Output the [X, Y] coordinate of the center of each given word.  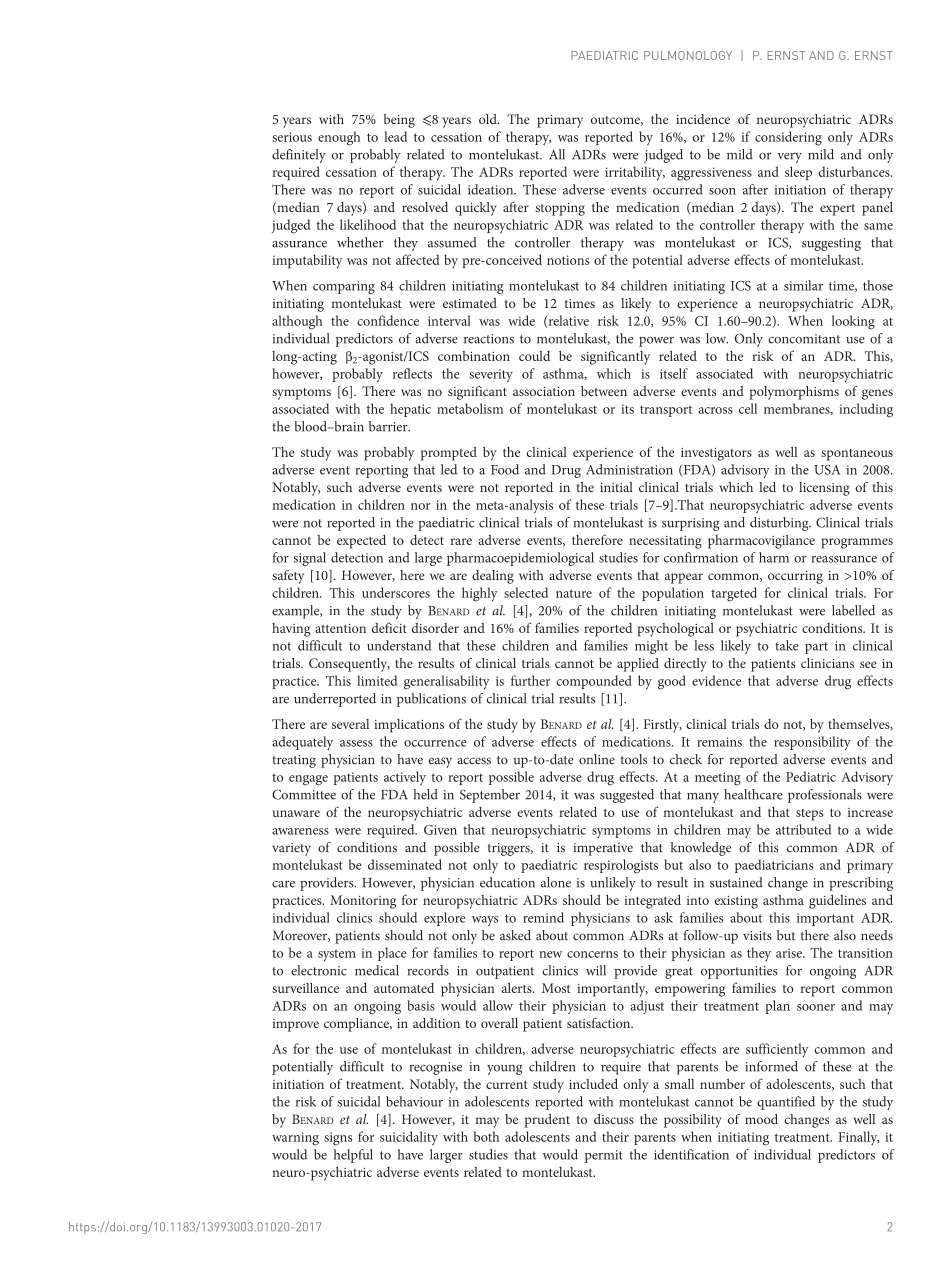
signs [338, 1139]
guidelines [837, 901]
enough [339, 138]
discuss [614, 1119]
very [789, 158]
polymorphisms [794, 393]
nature [574, 593]
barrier [389, 426]
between [604, 391]
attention [340, 628]
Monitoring [363, 902]
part [816, 648]
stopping [560, 209]
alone [556, 882]
